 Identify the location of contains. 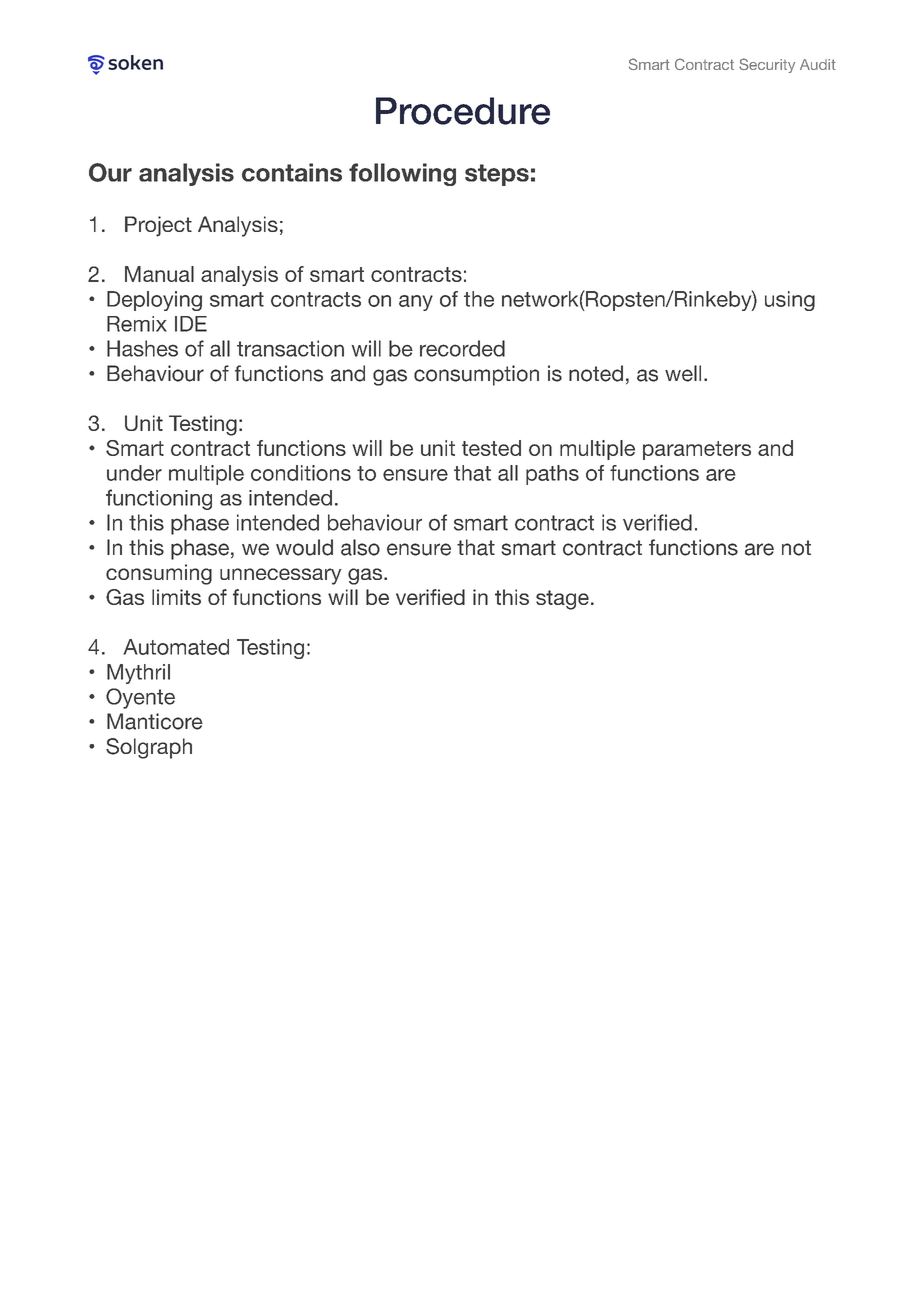
(292, 172).
